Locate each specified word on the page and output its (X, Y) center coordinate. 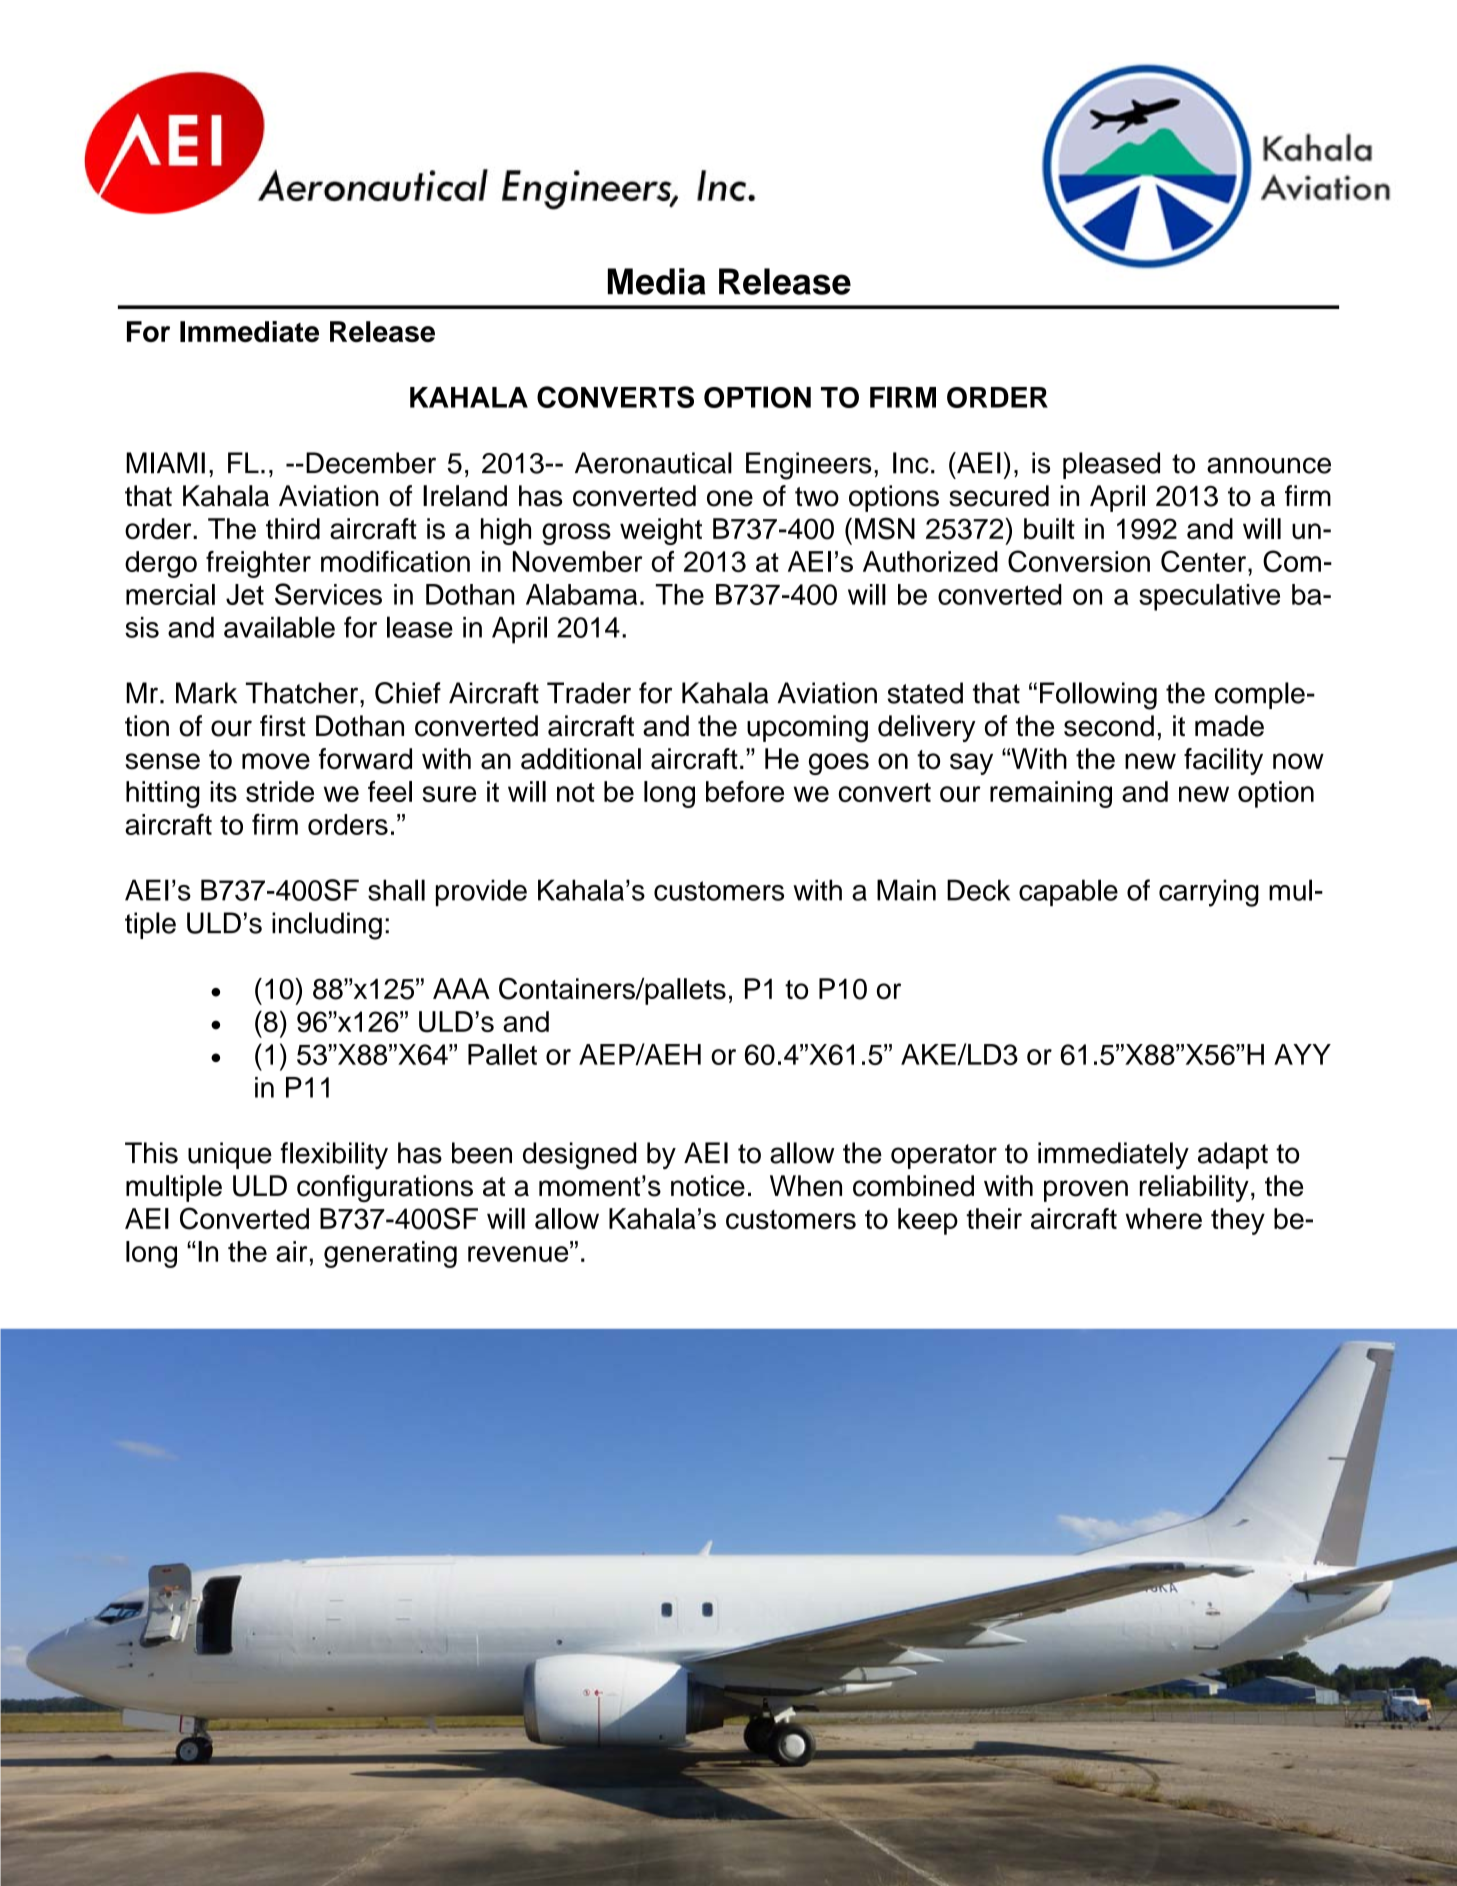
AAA (461, 988)
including (327, 926)
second (1109, 726)
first (283, 726)
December (371, 463)
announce (1269, 465)
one (730, 498)
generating (390, 1254)
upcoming (807, 729)
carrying (1209, 893)
